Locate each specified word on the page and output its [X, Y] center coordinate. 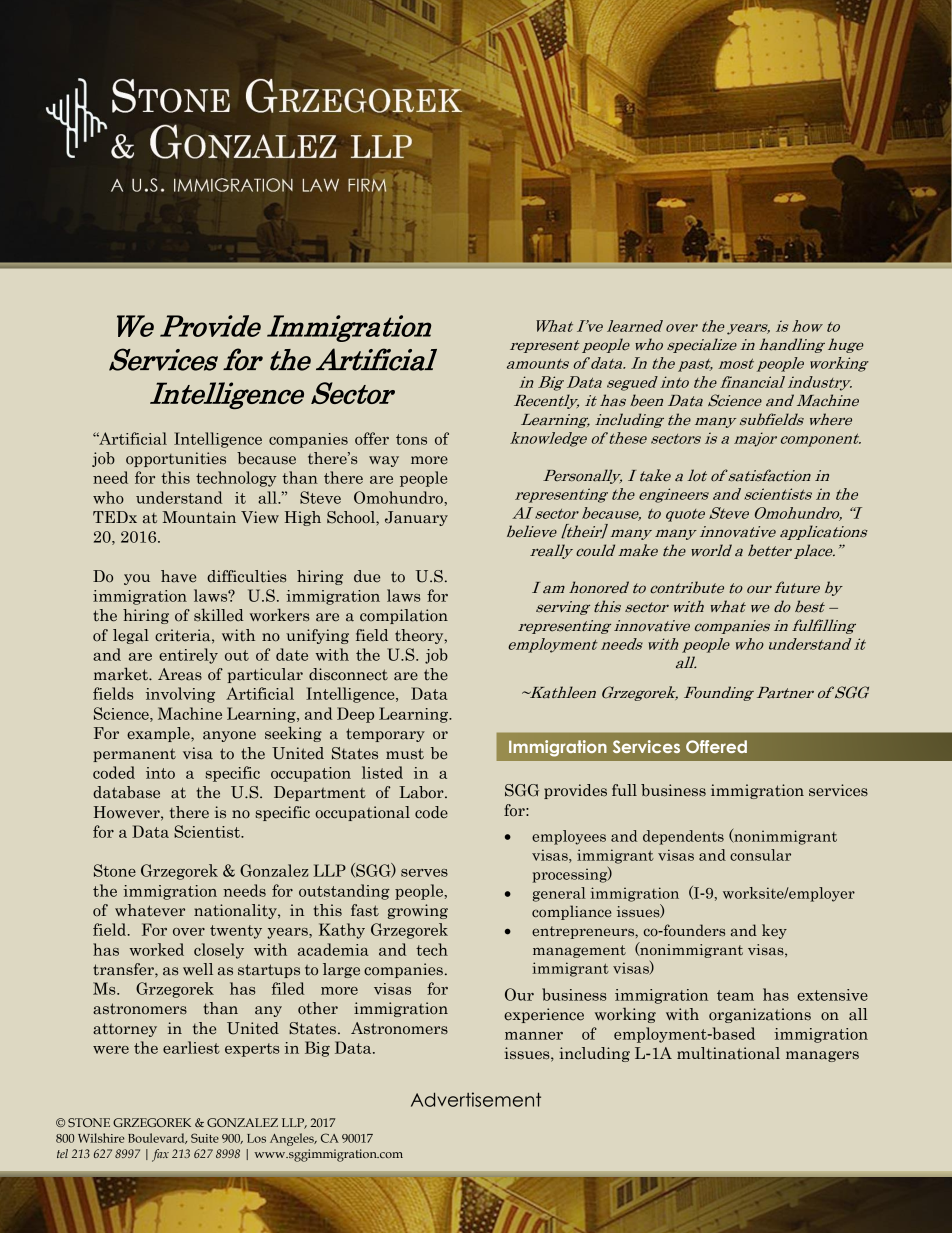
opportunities [176, 459]
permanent [134, 755]
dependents [683, 837]
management [579, 951]
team [735, 995]
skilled [219, 615]
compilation [404, 616]
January [416, 518]
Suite [205, 1138]
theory [420, 636]
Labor [422, 792]
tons [411, 439]
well [198, 969]
